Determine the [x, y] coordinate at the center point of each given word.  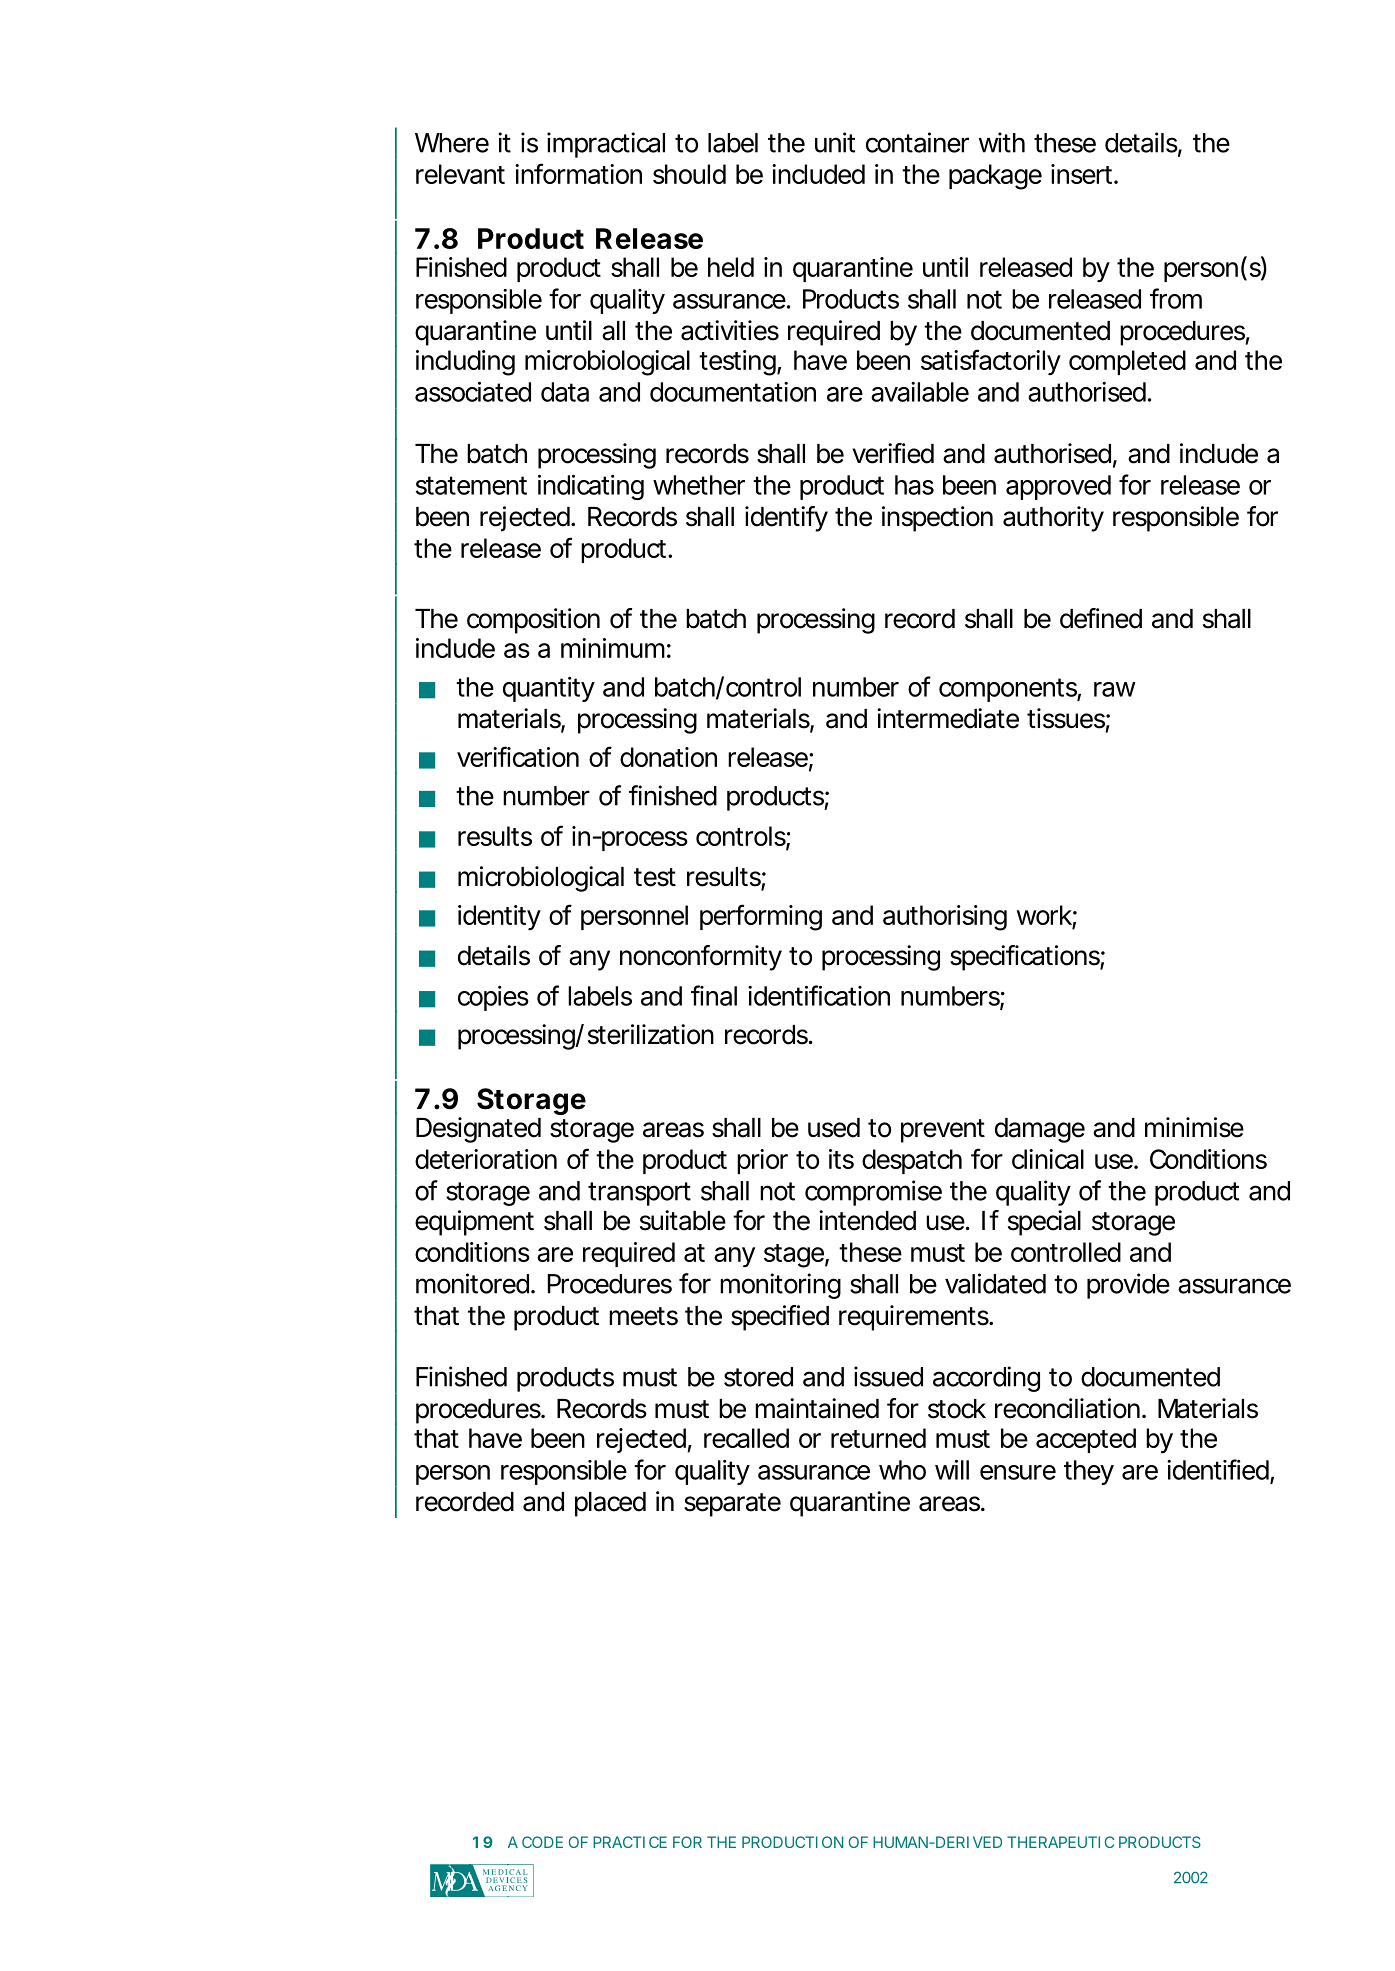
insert [1084, 174]
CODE [542, 1842]
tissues [1068, 719]
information [578, 173]
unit [835, 142]
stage [796, 1256]
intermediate [948, 718]
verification [518, 756]
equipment [474, 1223]
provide [1128, 1286]
